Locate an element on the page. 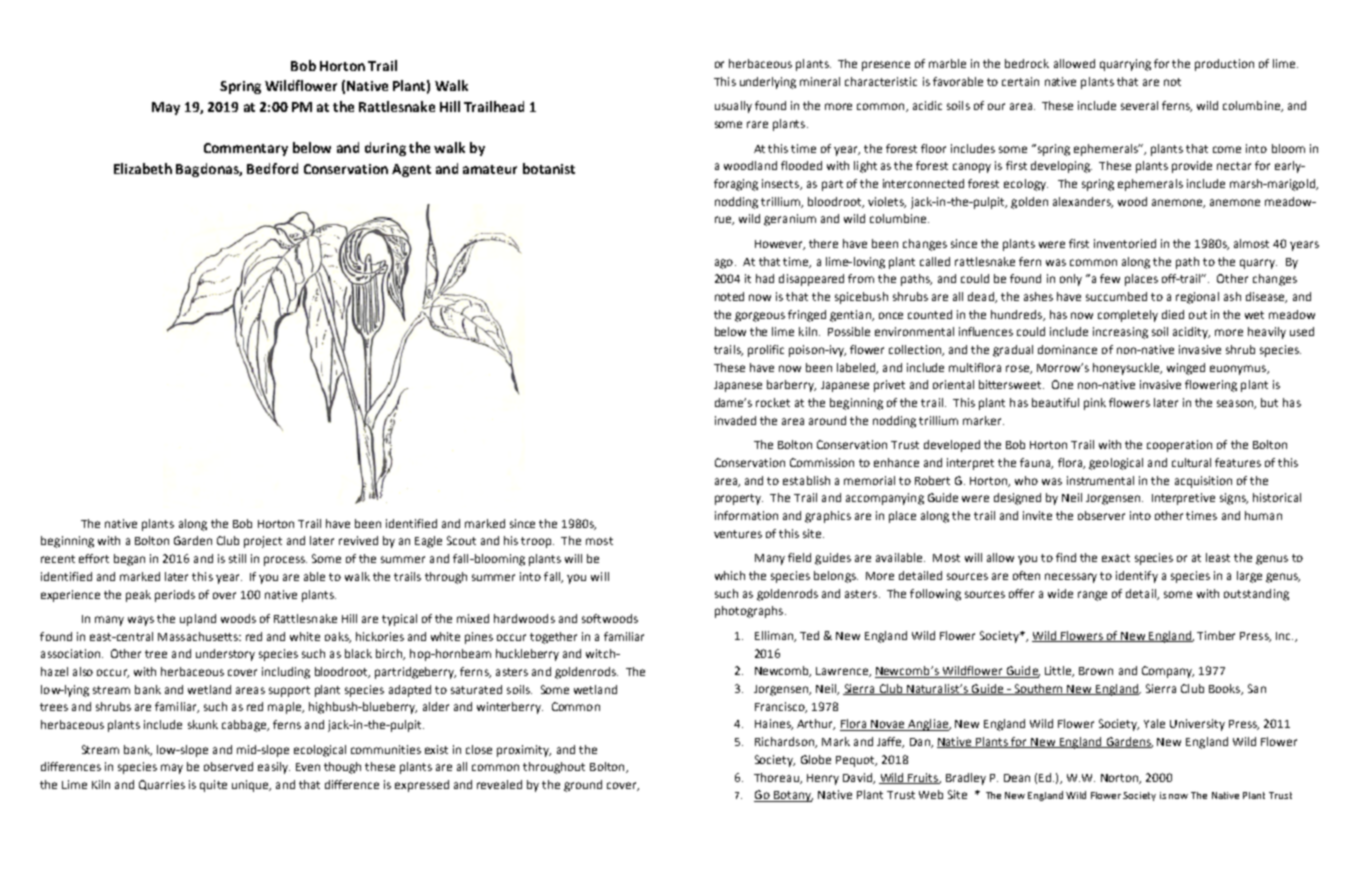 This document has width=1372, height=887. Commentary is located at coordinates (246, 149).
